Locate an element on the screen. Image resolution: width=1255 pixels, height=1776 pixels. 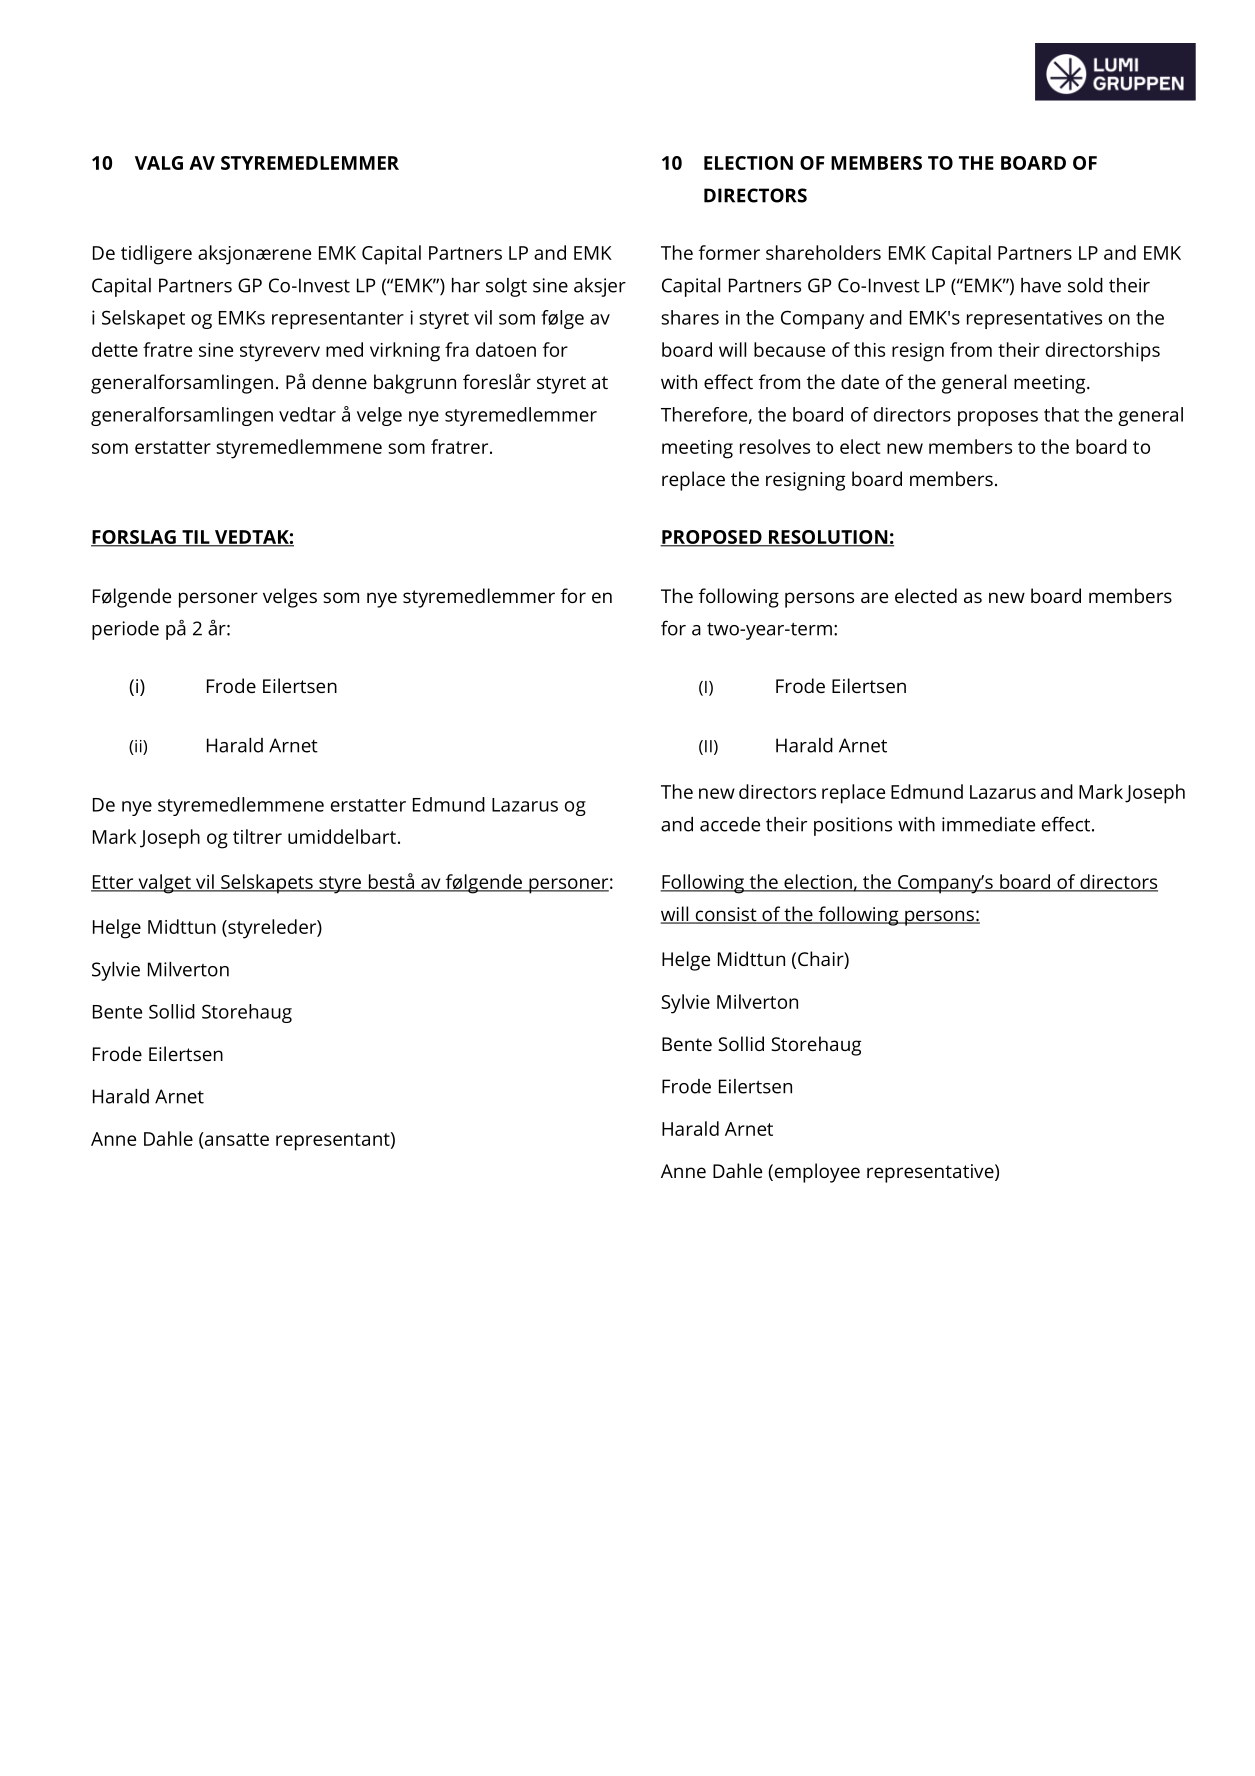
PROPOSED is located at coordinates (712, 538).
